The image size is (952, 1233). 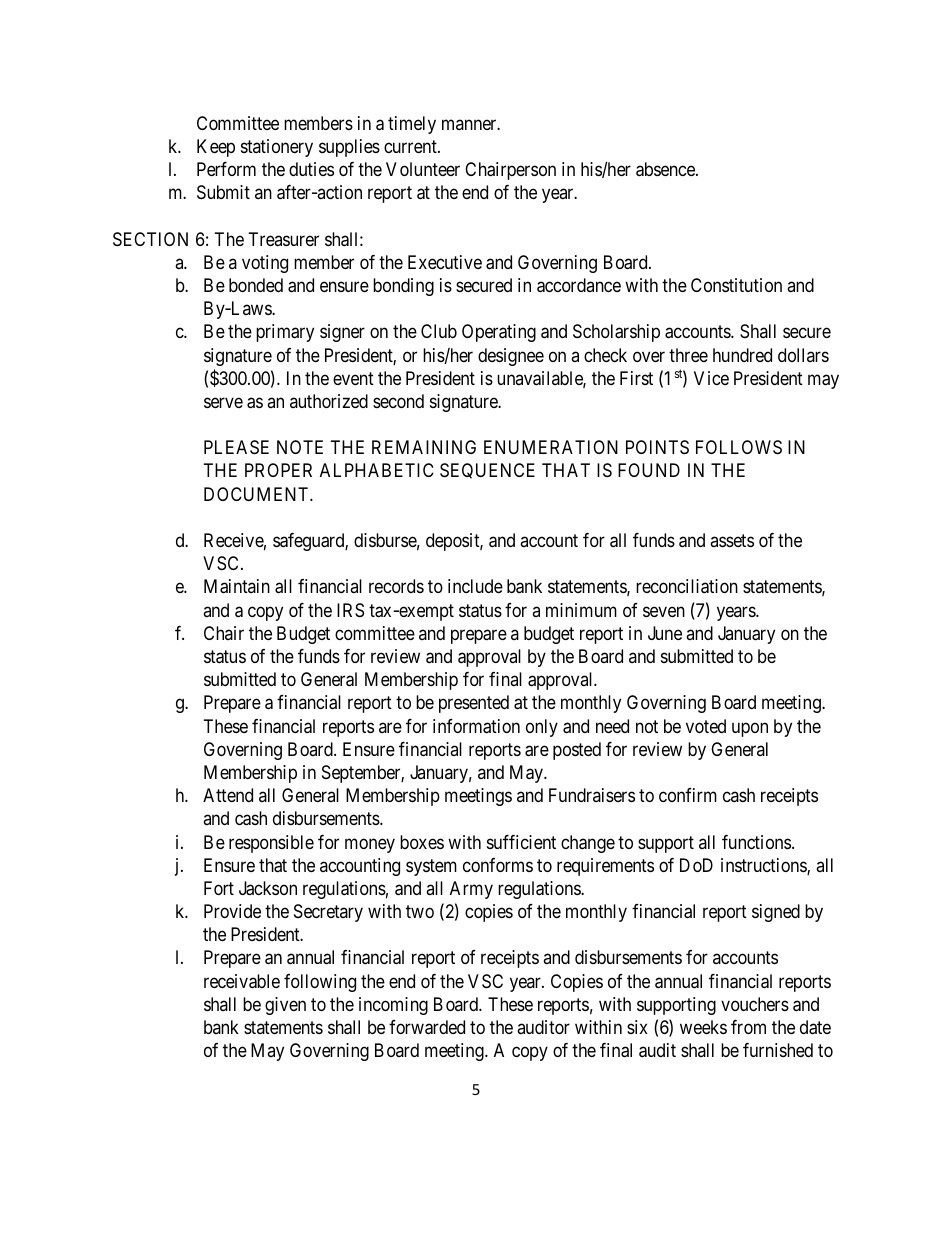 What do you see at coordinates (666, 169) in the page?
I see `absence` at bounding box center [666, 169].
